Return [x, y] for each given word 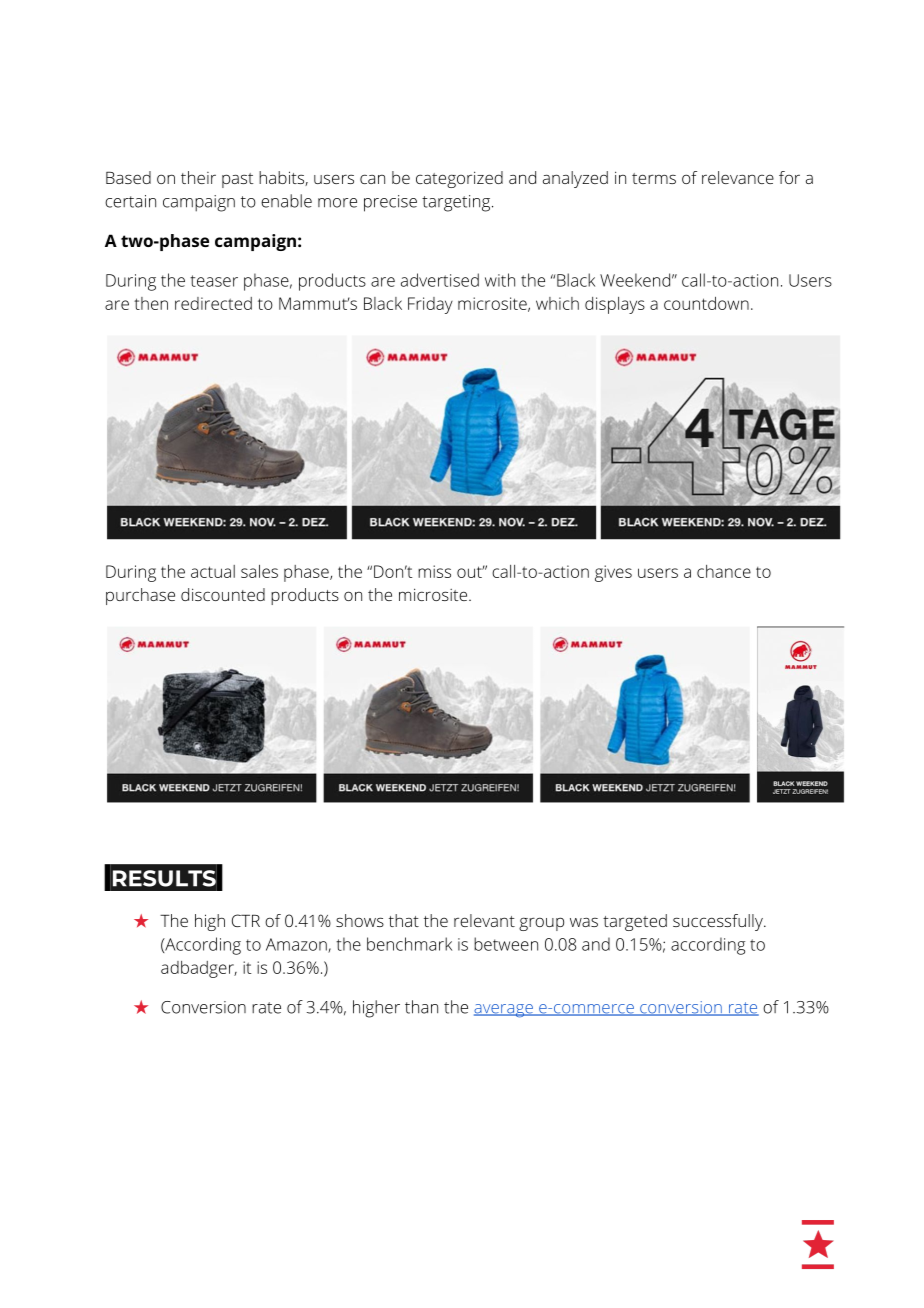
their [198, 177]
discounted [223, 594]
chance [724, 571]
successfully [719, 922]
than [421, 1007]
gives [613, 573]
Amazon [297, 945]
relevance [738, 177]
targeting [457, 203]
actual [213, 571]
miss [434, 571]
